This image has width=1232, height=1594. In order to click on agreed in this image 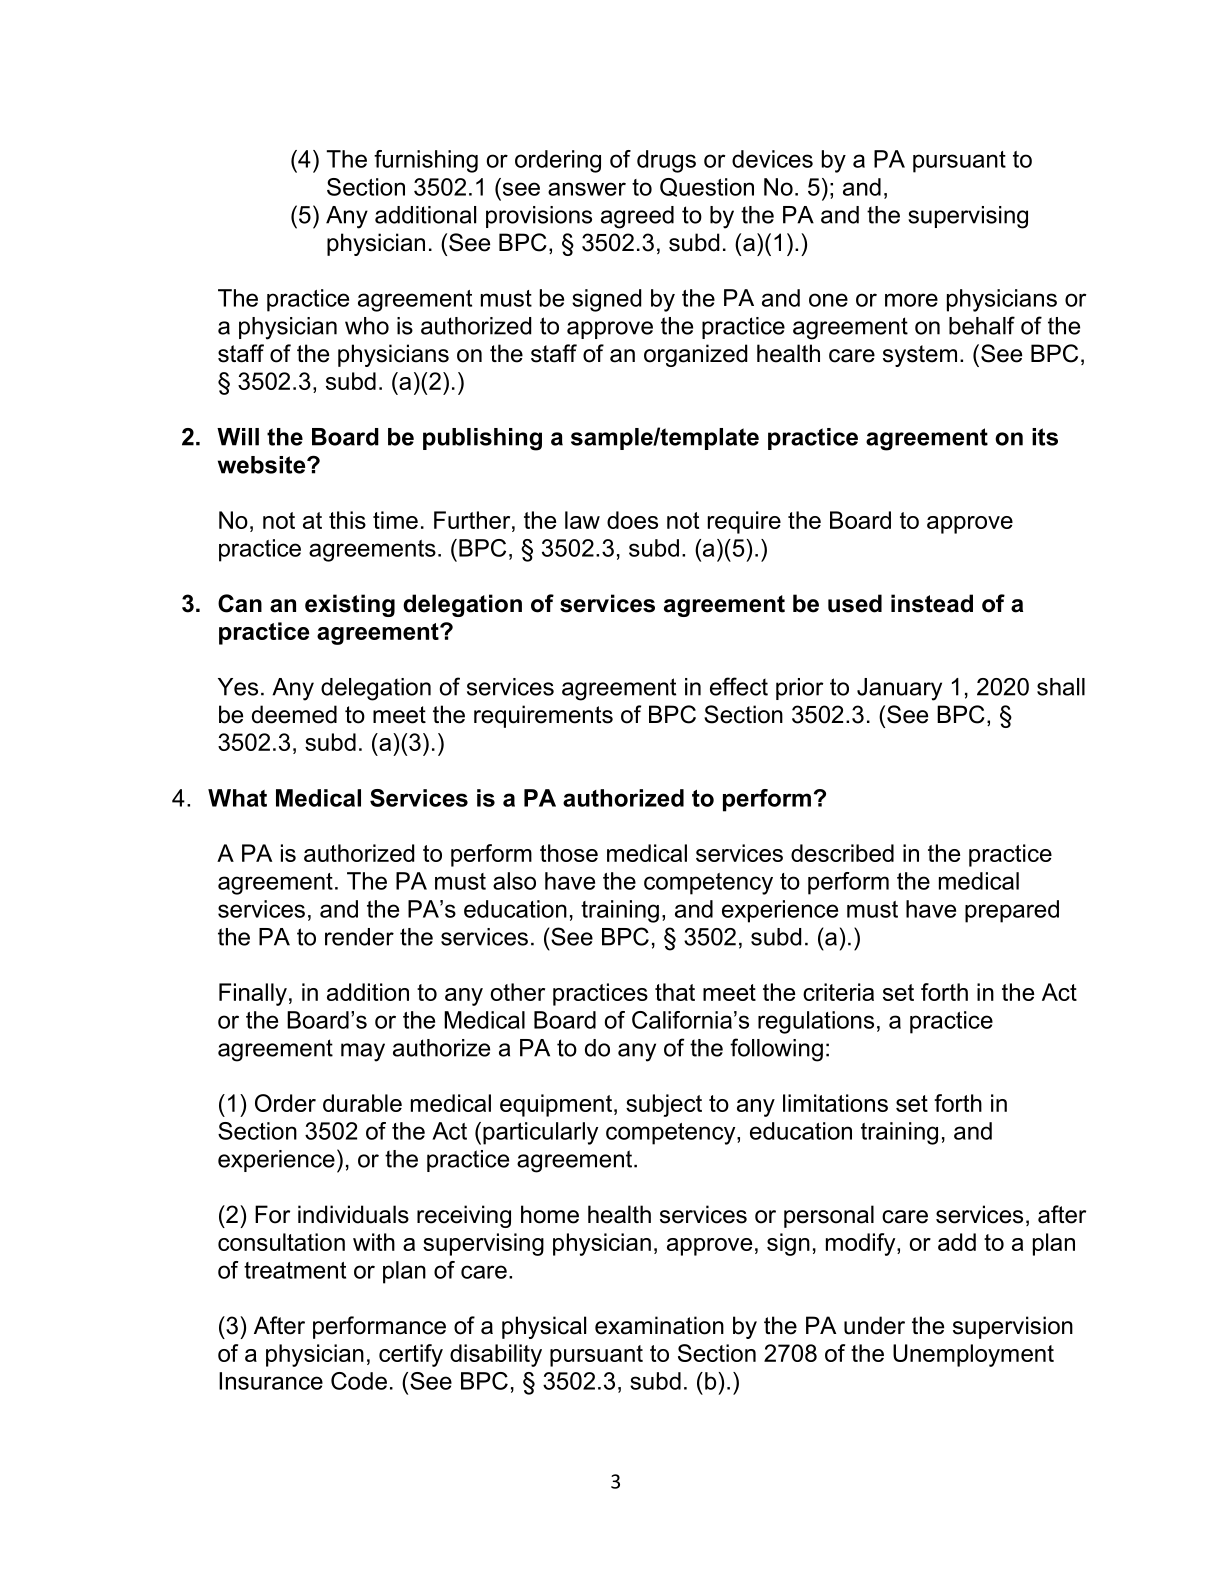, I will do `click(637, 217)`.
